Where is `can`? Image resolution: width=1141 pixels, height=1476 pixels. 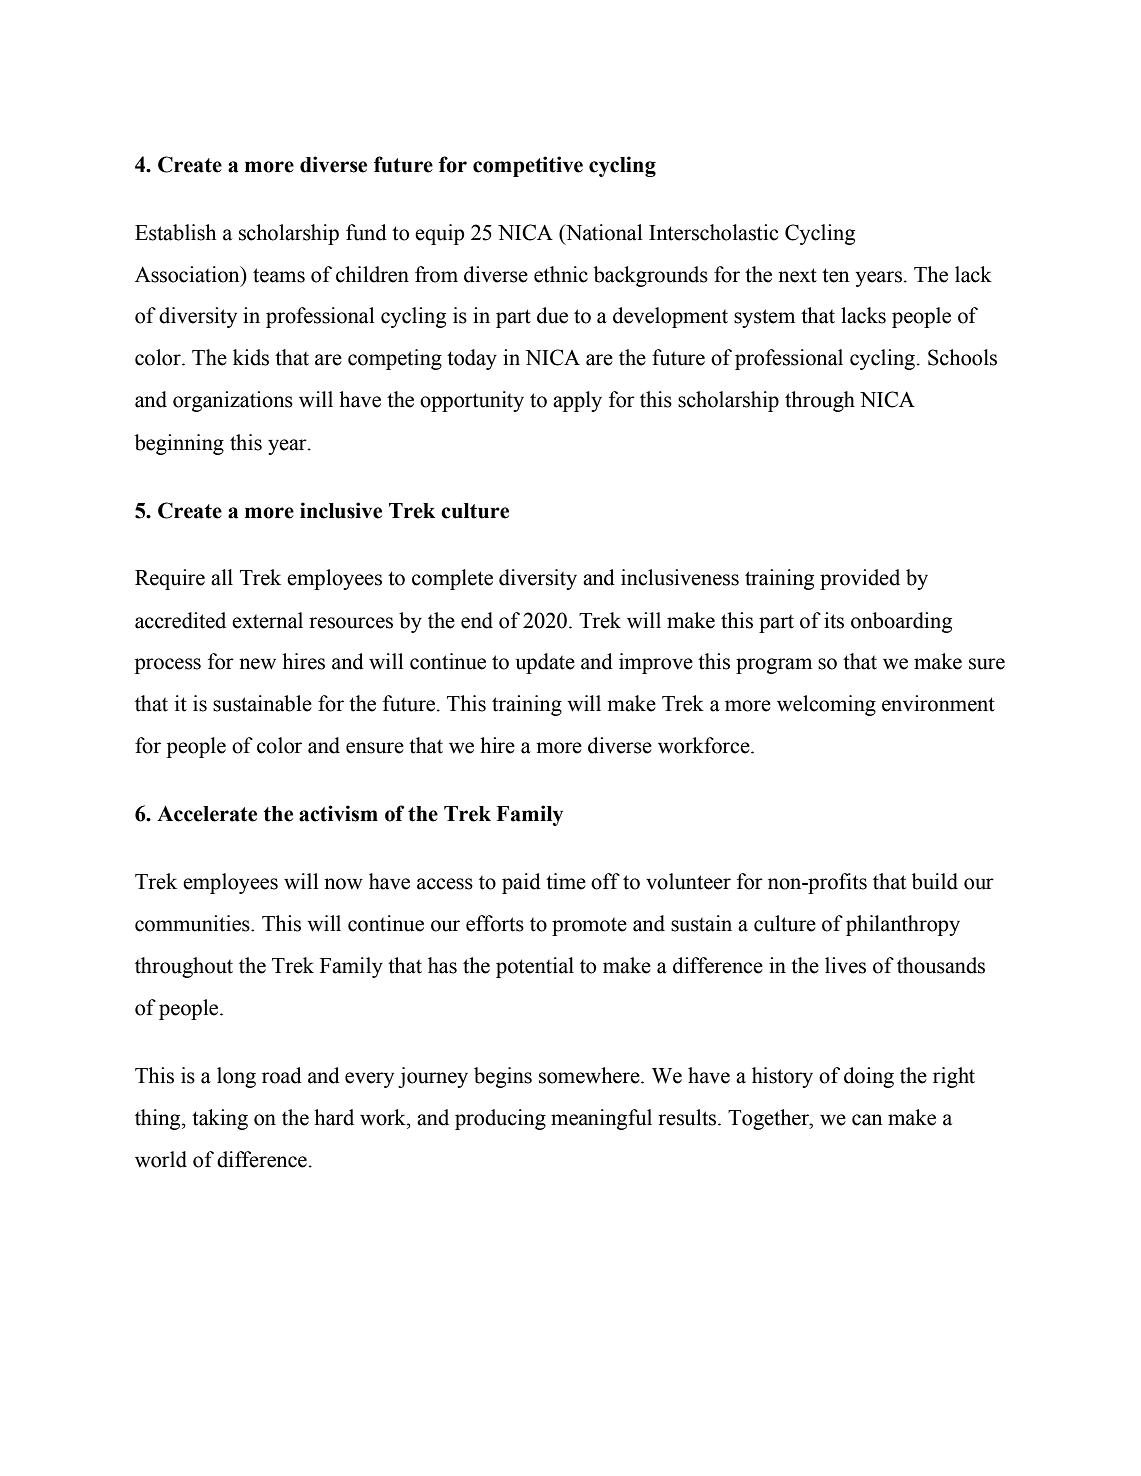 can is located at coordinates (867, 1120).
